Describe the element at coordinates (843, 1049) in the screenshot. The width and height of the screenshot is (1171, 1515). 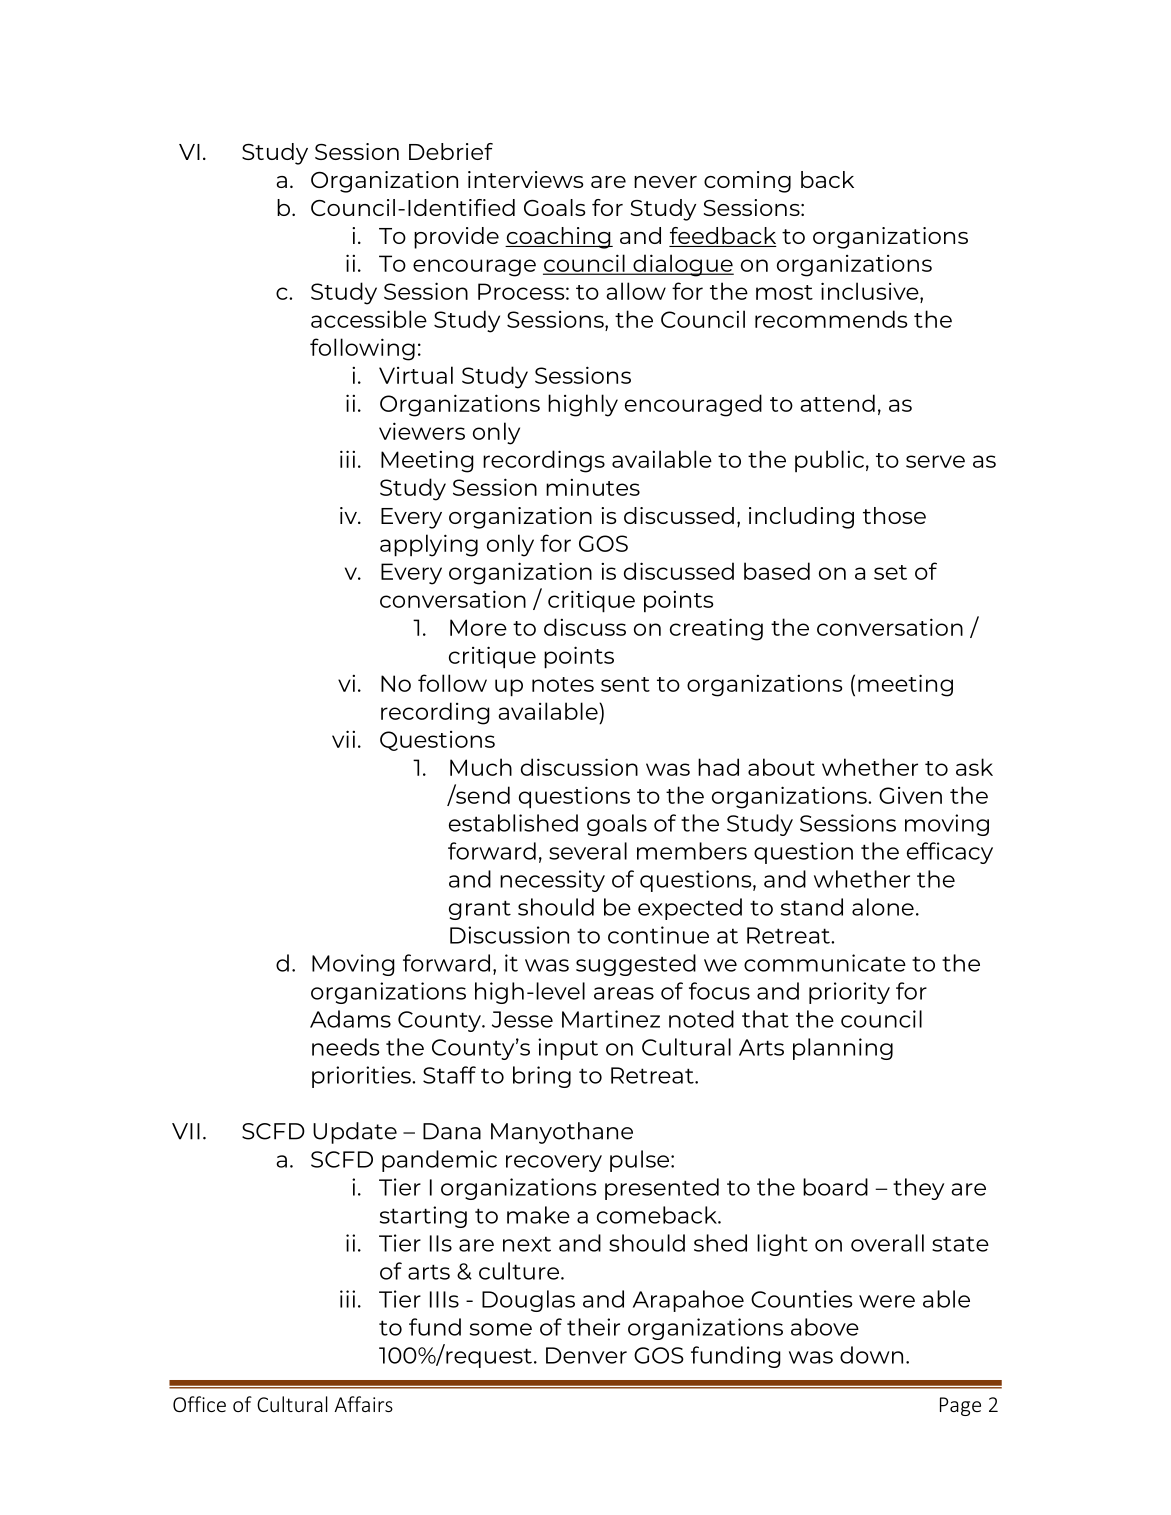
I see `planning` at that location.
